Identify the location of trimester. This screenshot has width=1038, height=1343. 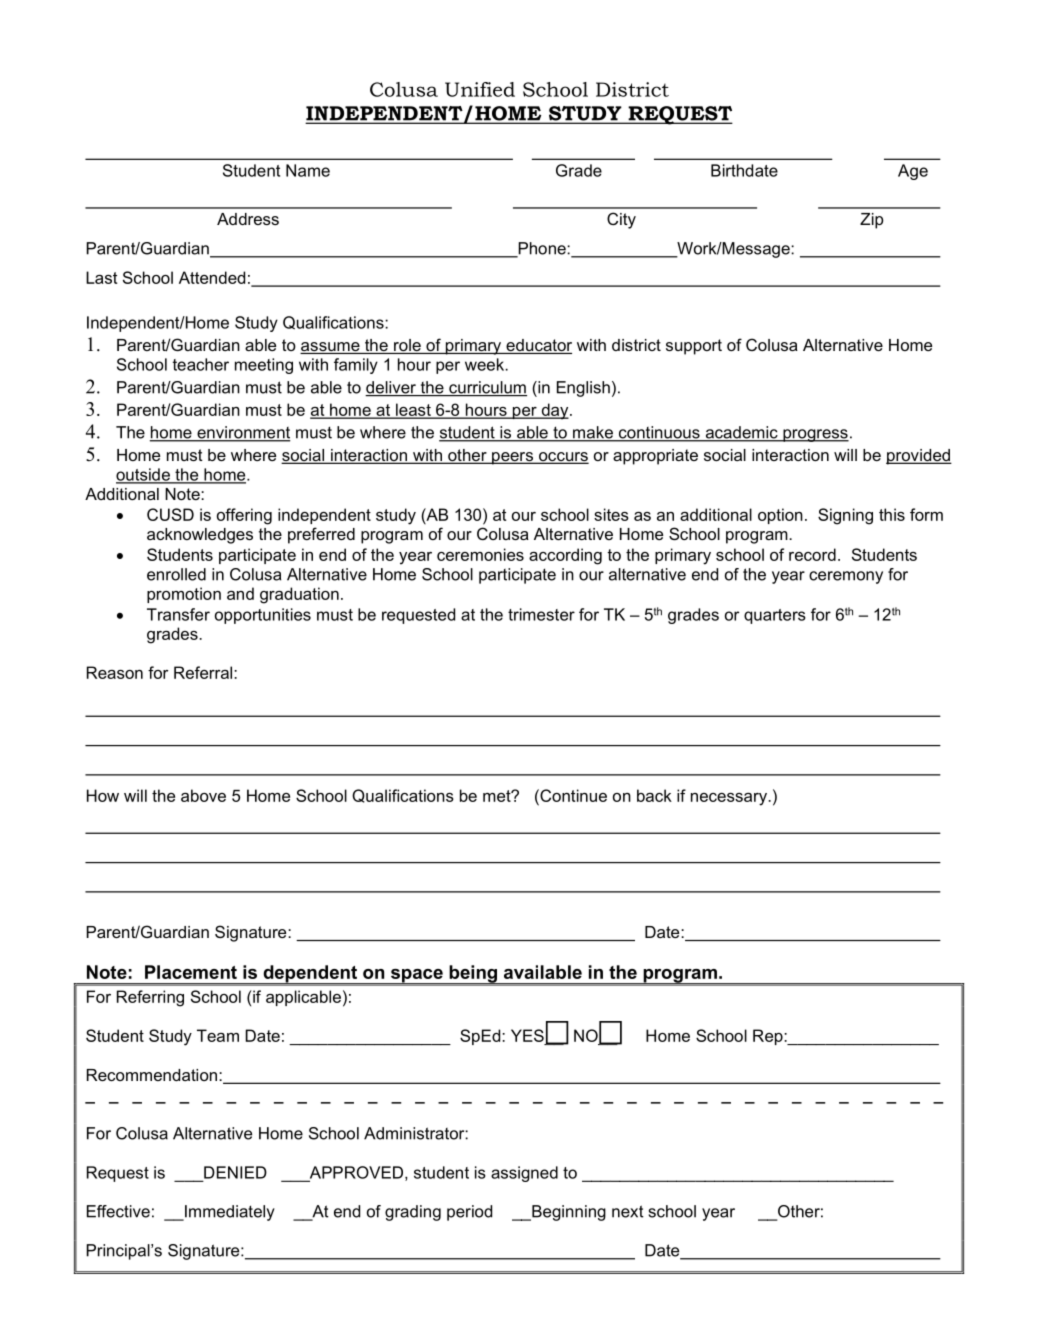
(541, 614).
